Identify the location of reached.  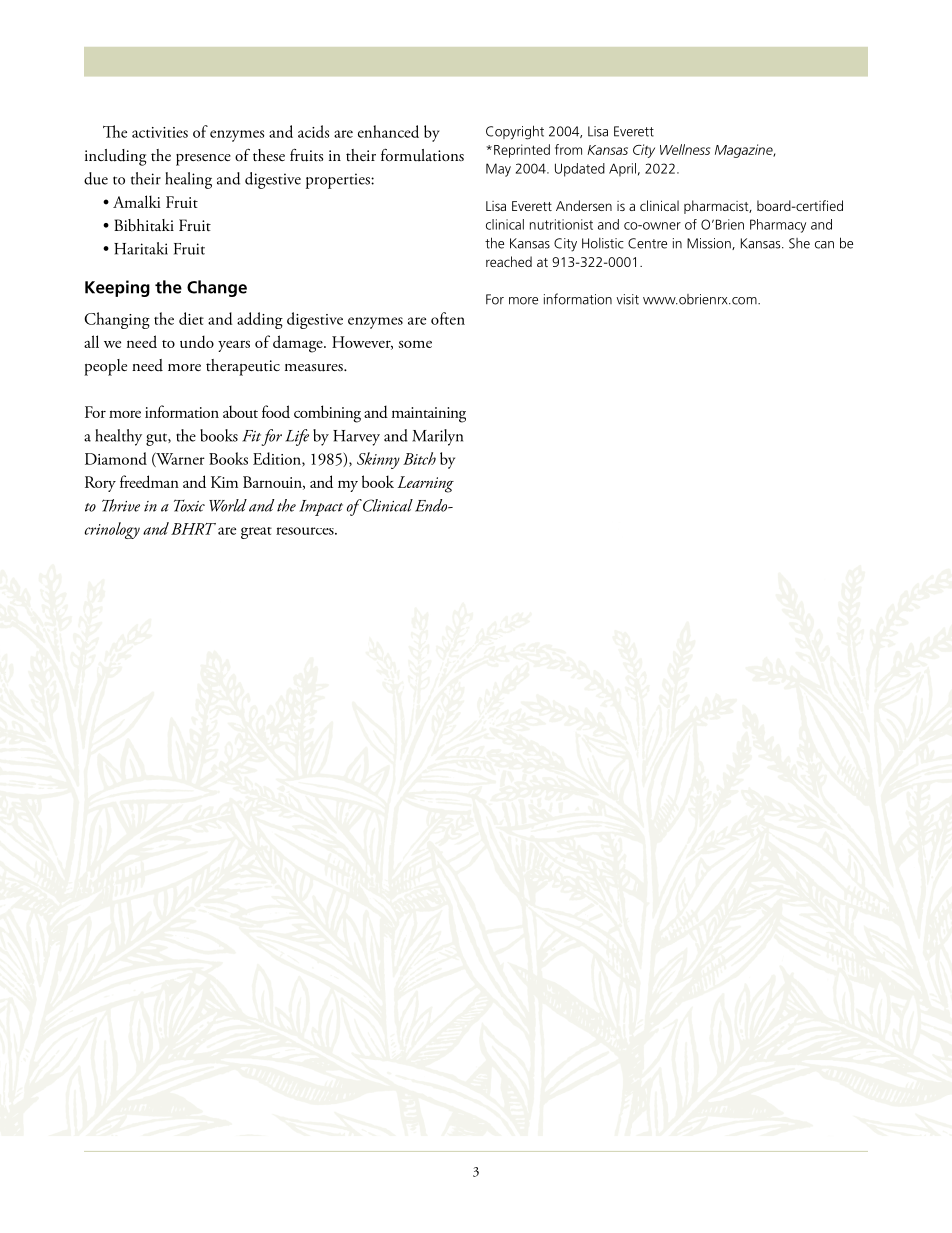
(509, 261).
